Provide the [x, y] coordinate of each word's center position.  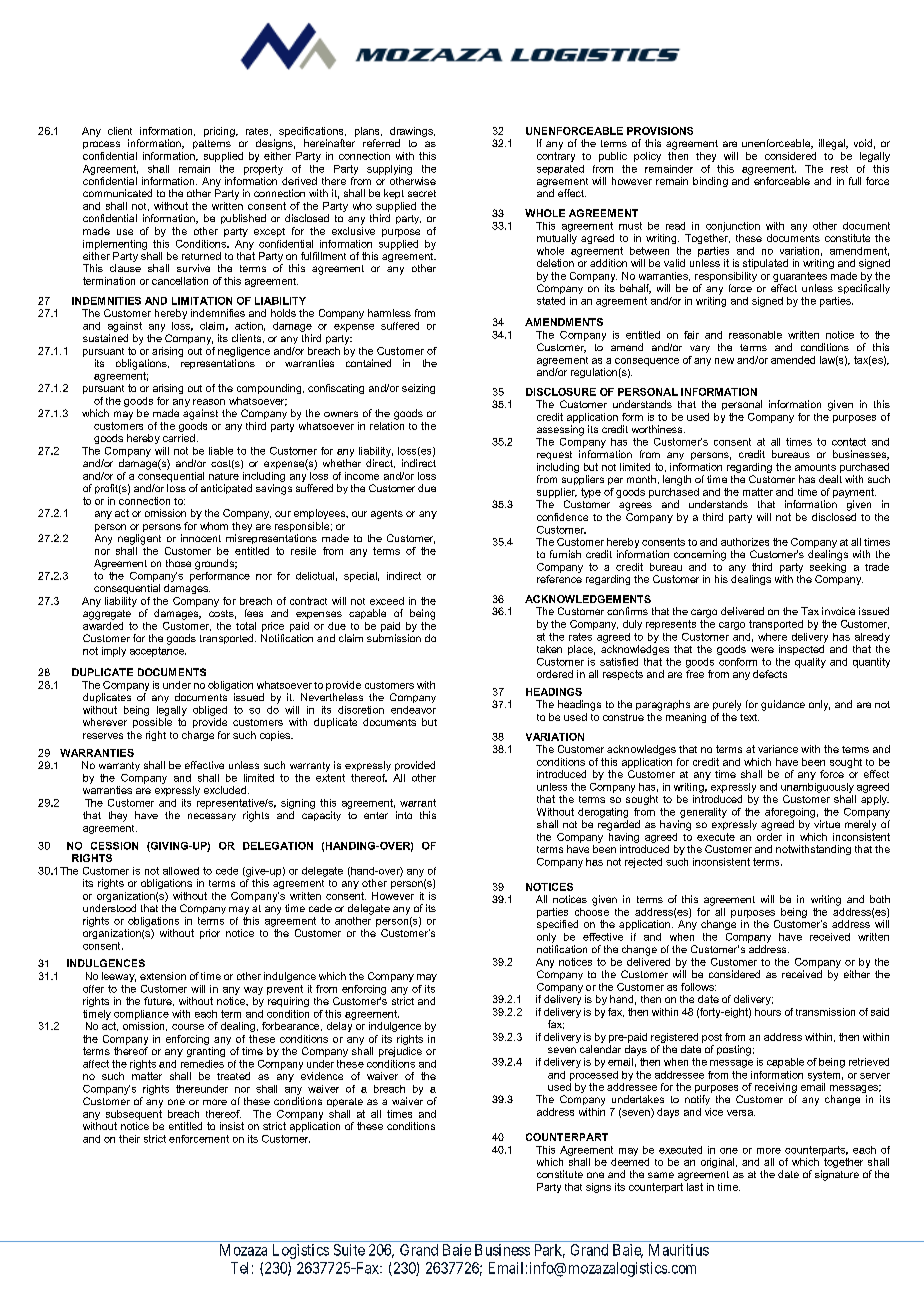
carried [179, 438]
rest [839, 169]
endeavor [413, 710]
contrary [556, 155]
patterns [212, 144]
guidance [783, 705]
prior [210, 934]
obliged [210, 711]
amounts [815, 467]
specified [557, 925]
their [129, 1139]
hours [768, 1012]
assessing [560, 430]
